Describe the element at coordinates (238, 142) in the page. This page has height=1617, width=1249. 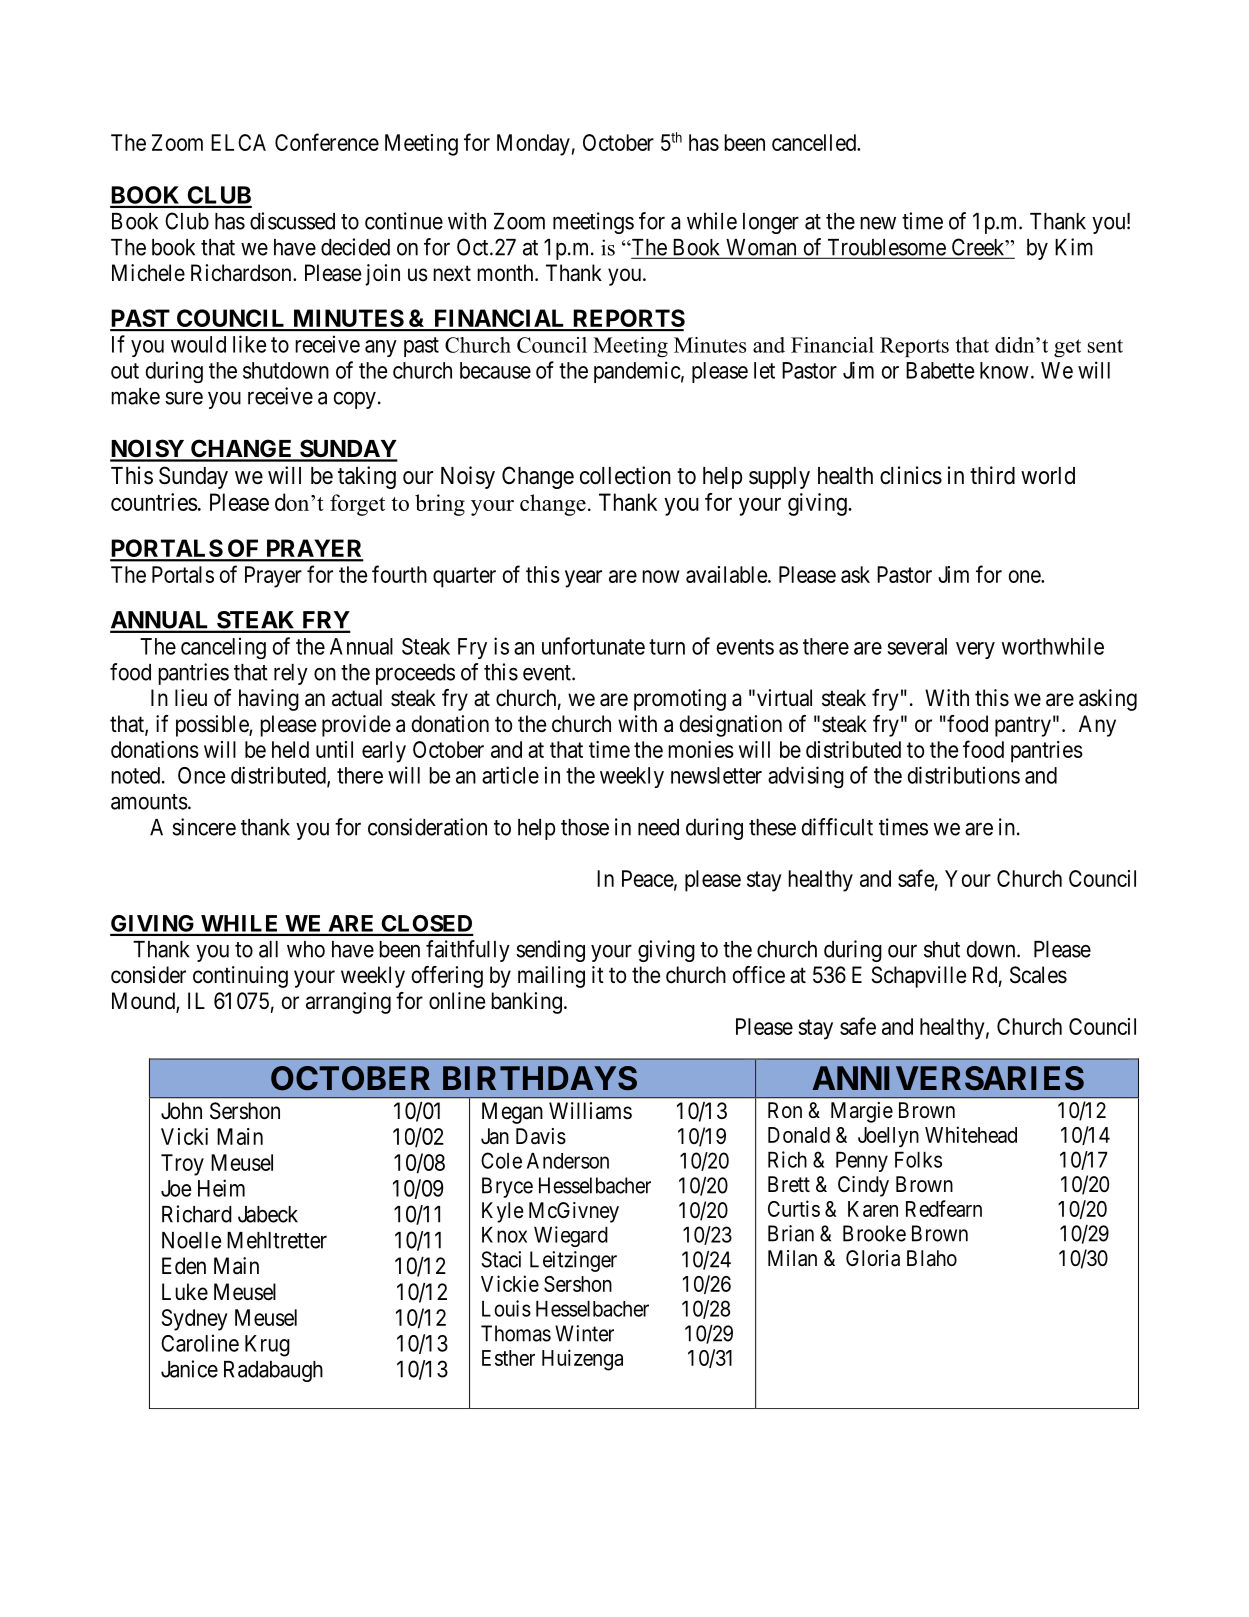
I see `ELCA` at that location.
